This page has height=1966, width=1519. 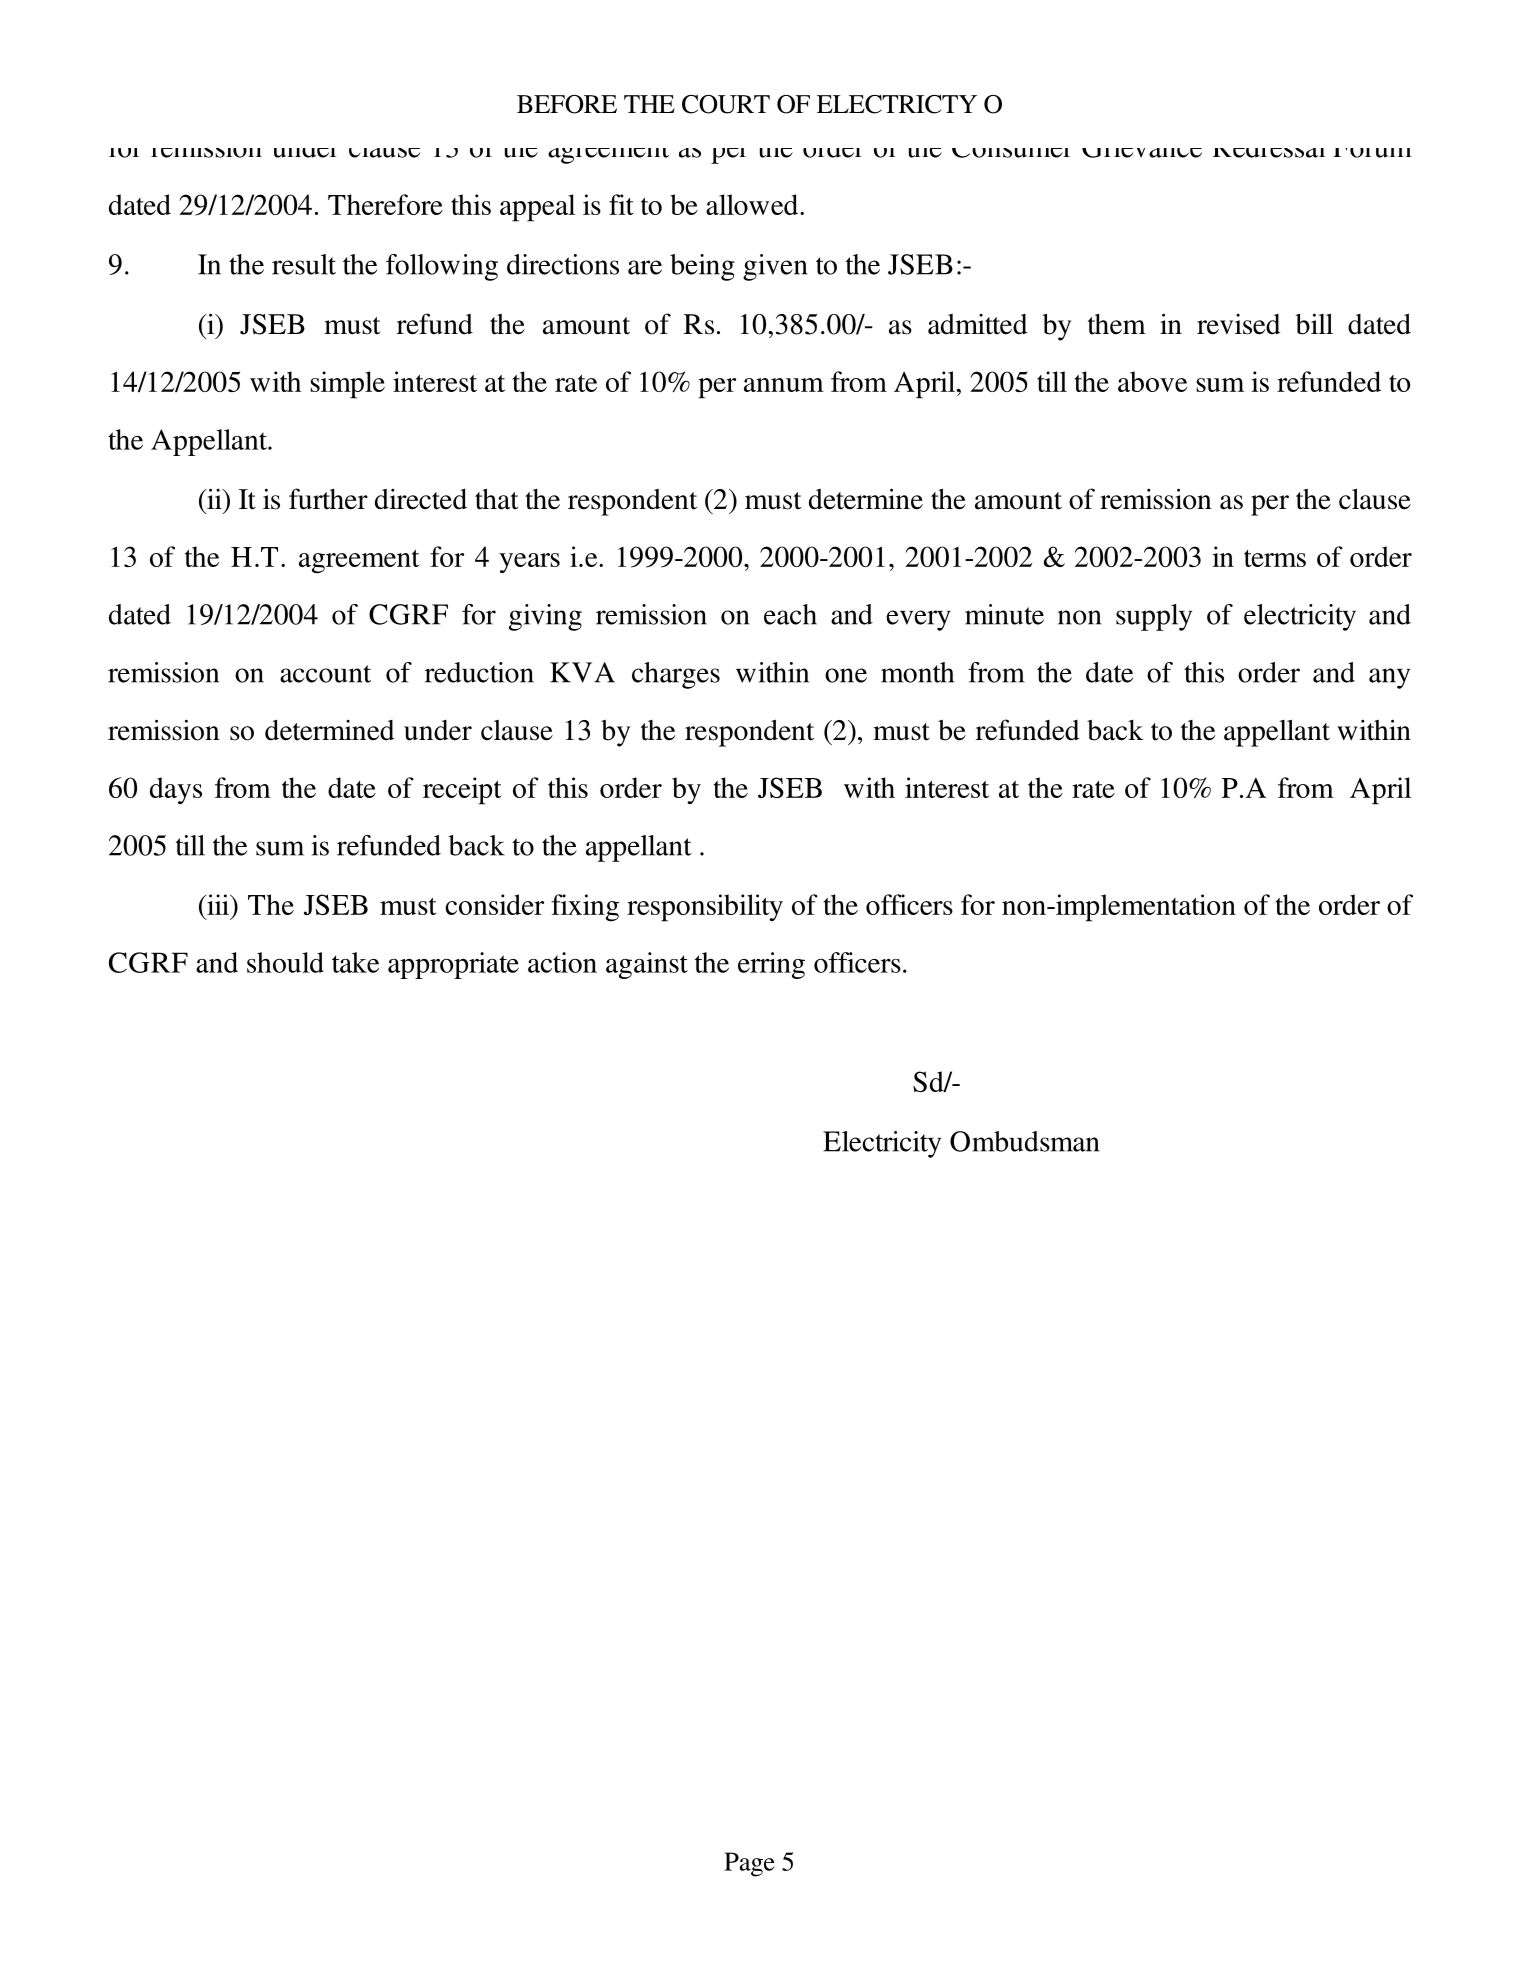 I want to click on allowed, so click(x=753, y=204).
